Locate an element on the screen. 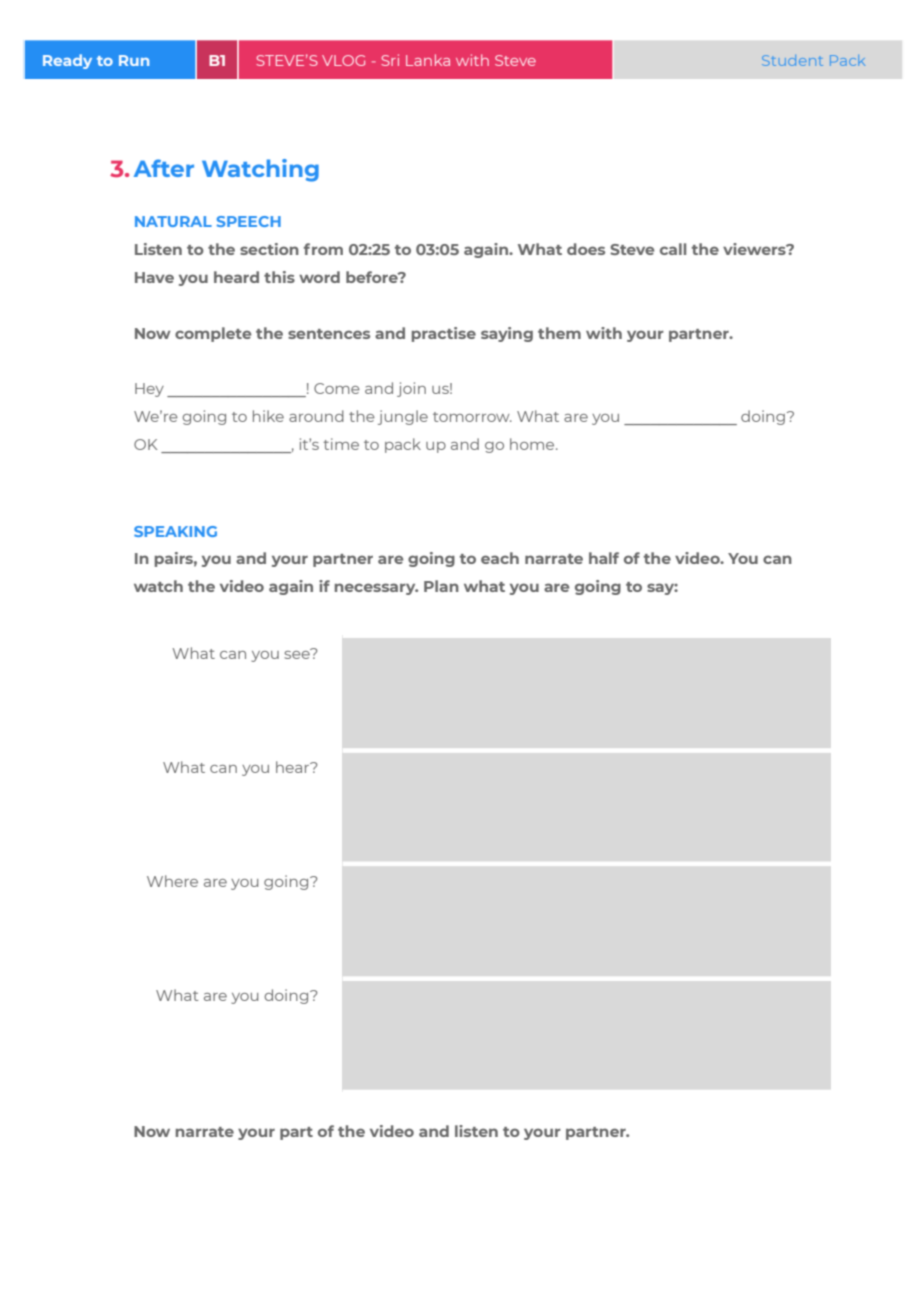 Image resolution: width=924 pixels, height=1307 pixels. tomorrow is located at coordinates (472, 417).
